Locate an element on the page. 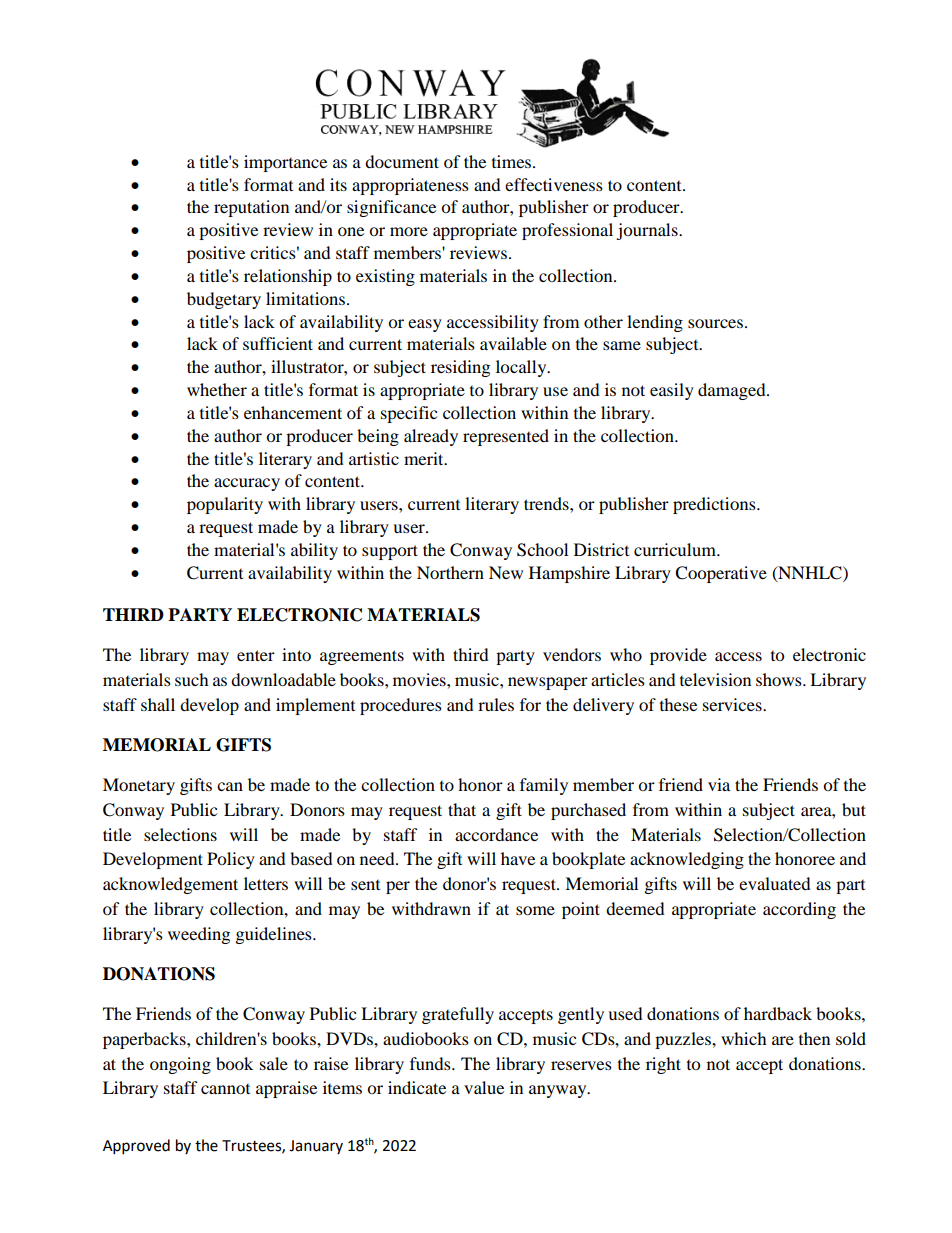  reputation is located at coordinates (251, 208).
